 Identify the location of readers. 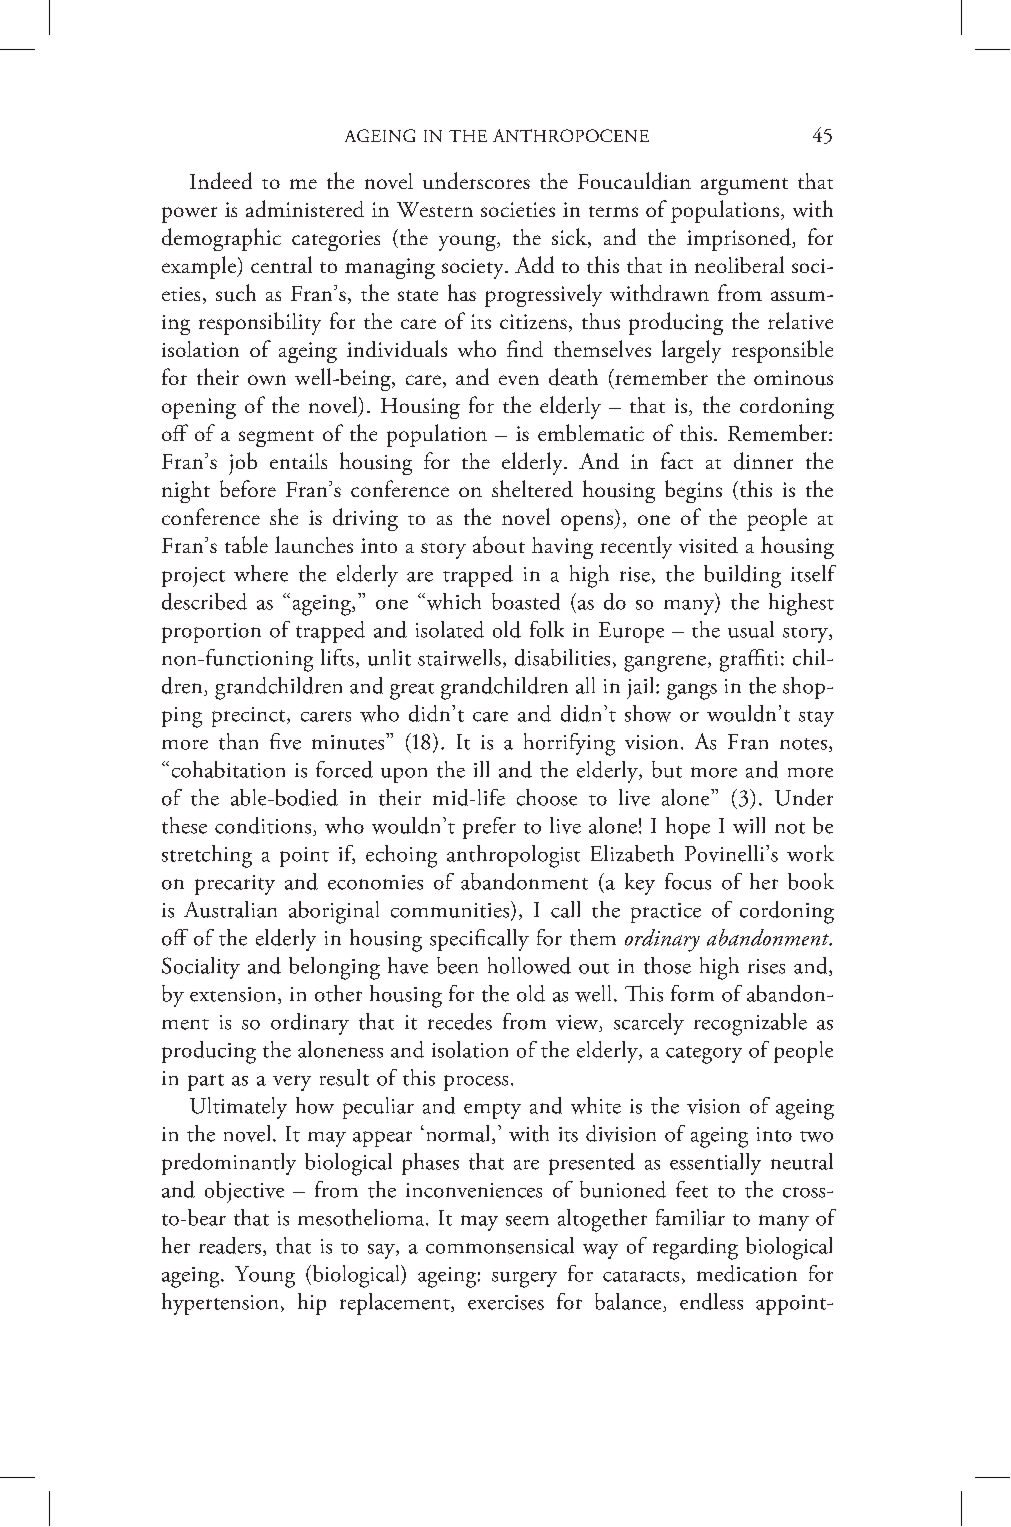
(230, 1245).
